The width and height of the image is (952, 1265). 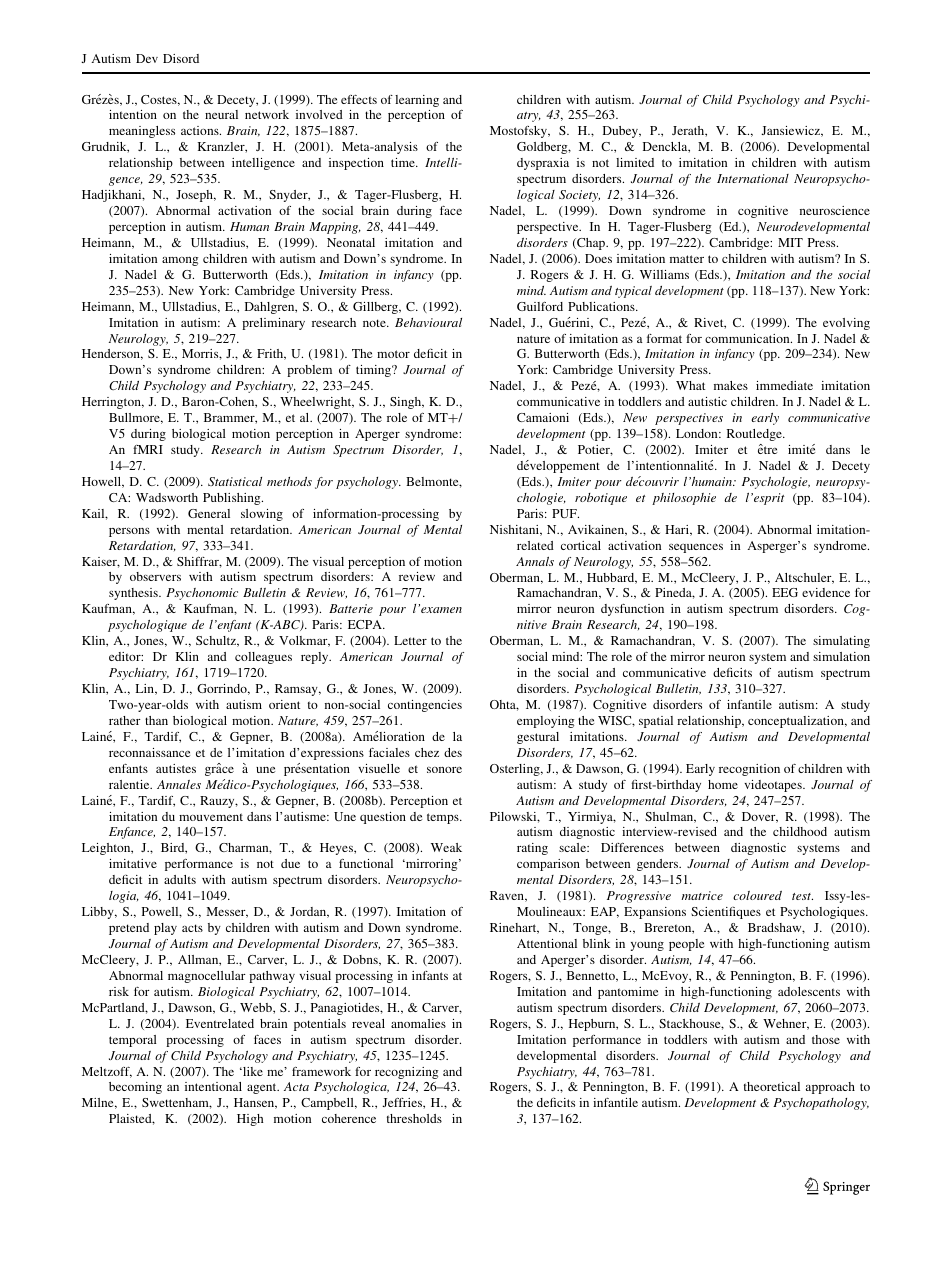 What do you see at coordinates (180, 879) in the image?
I see `adults` at bounding box center [180, 879].
